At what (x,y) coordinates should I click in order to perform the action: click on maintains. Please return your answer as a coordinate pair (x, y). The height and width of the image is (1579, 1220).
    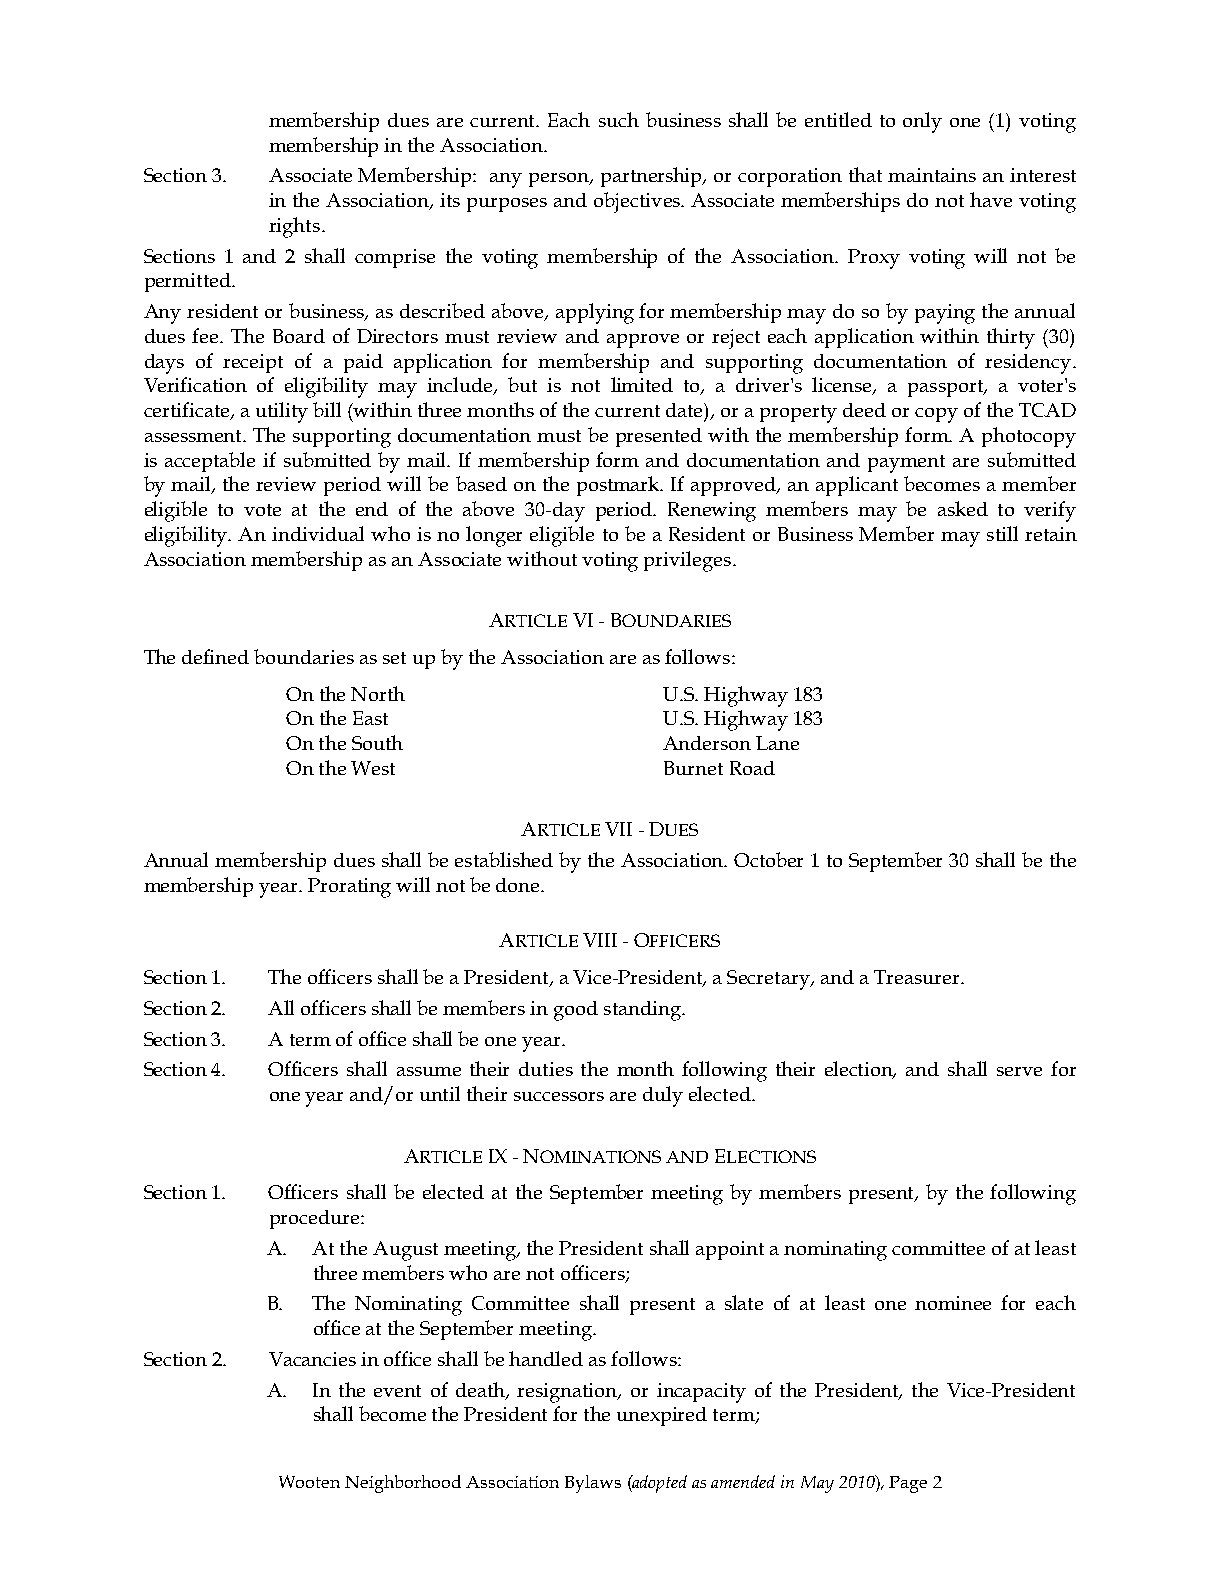
    Looking at the image, I should click on (932, 175).
